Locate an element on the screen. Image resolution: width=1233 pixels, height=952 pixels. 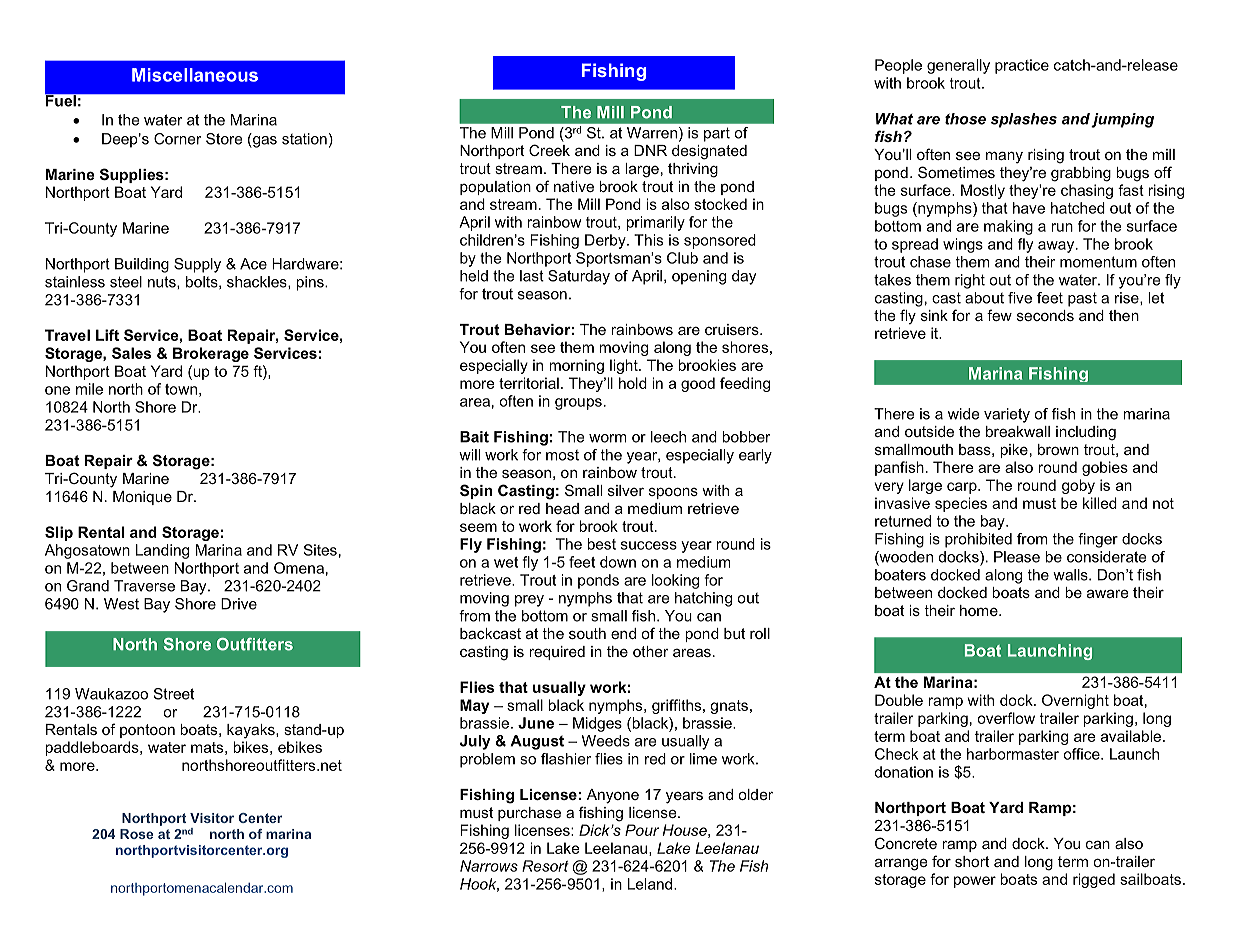
seconds is located at coordinates (1045, 315).
